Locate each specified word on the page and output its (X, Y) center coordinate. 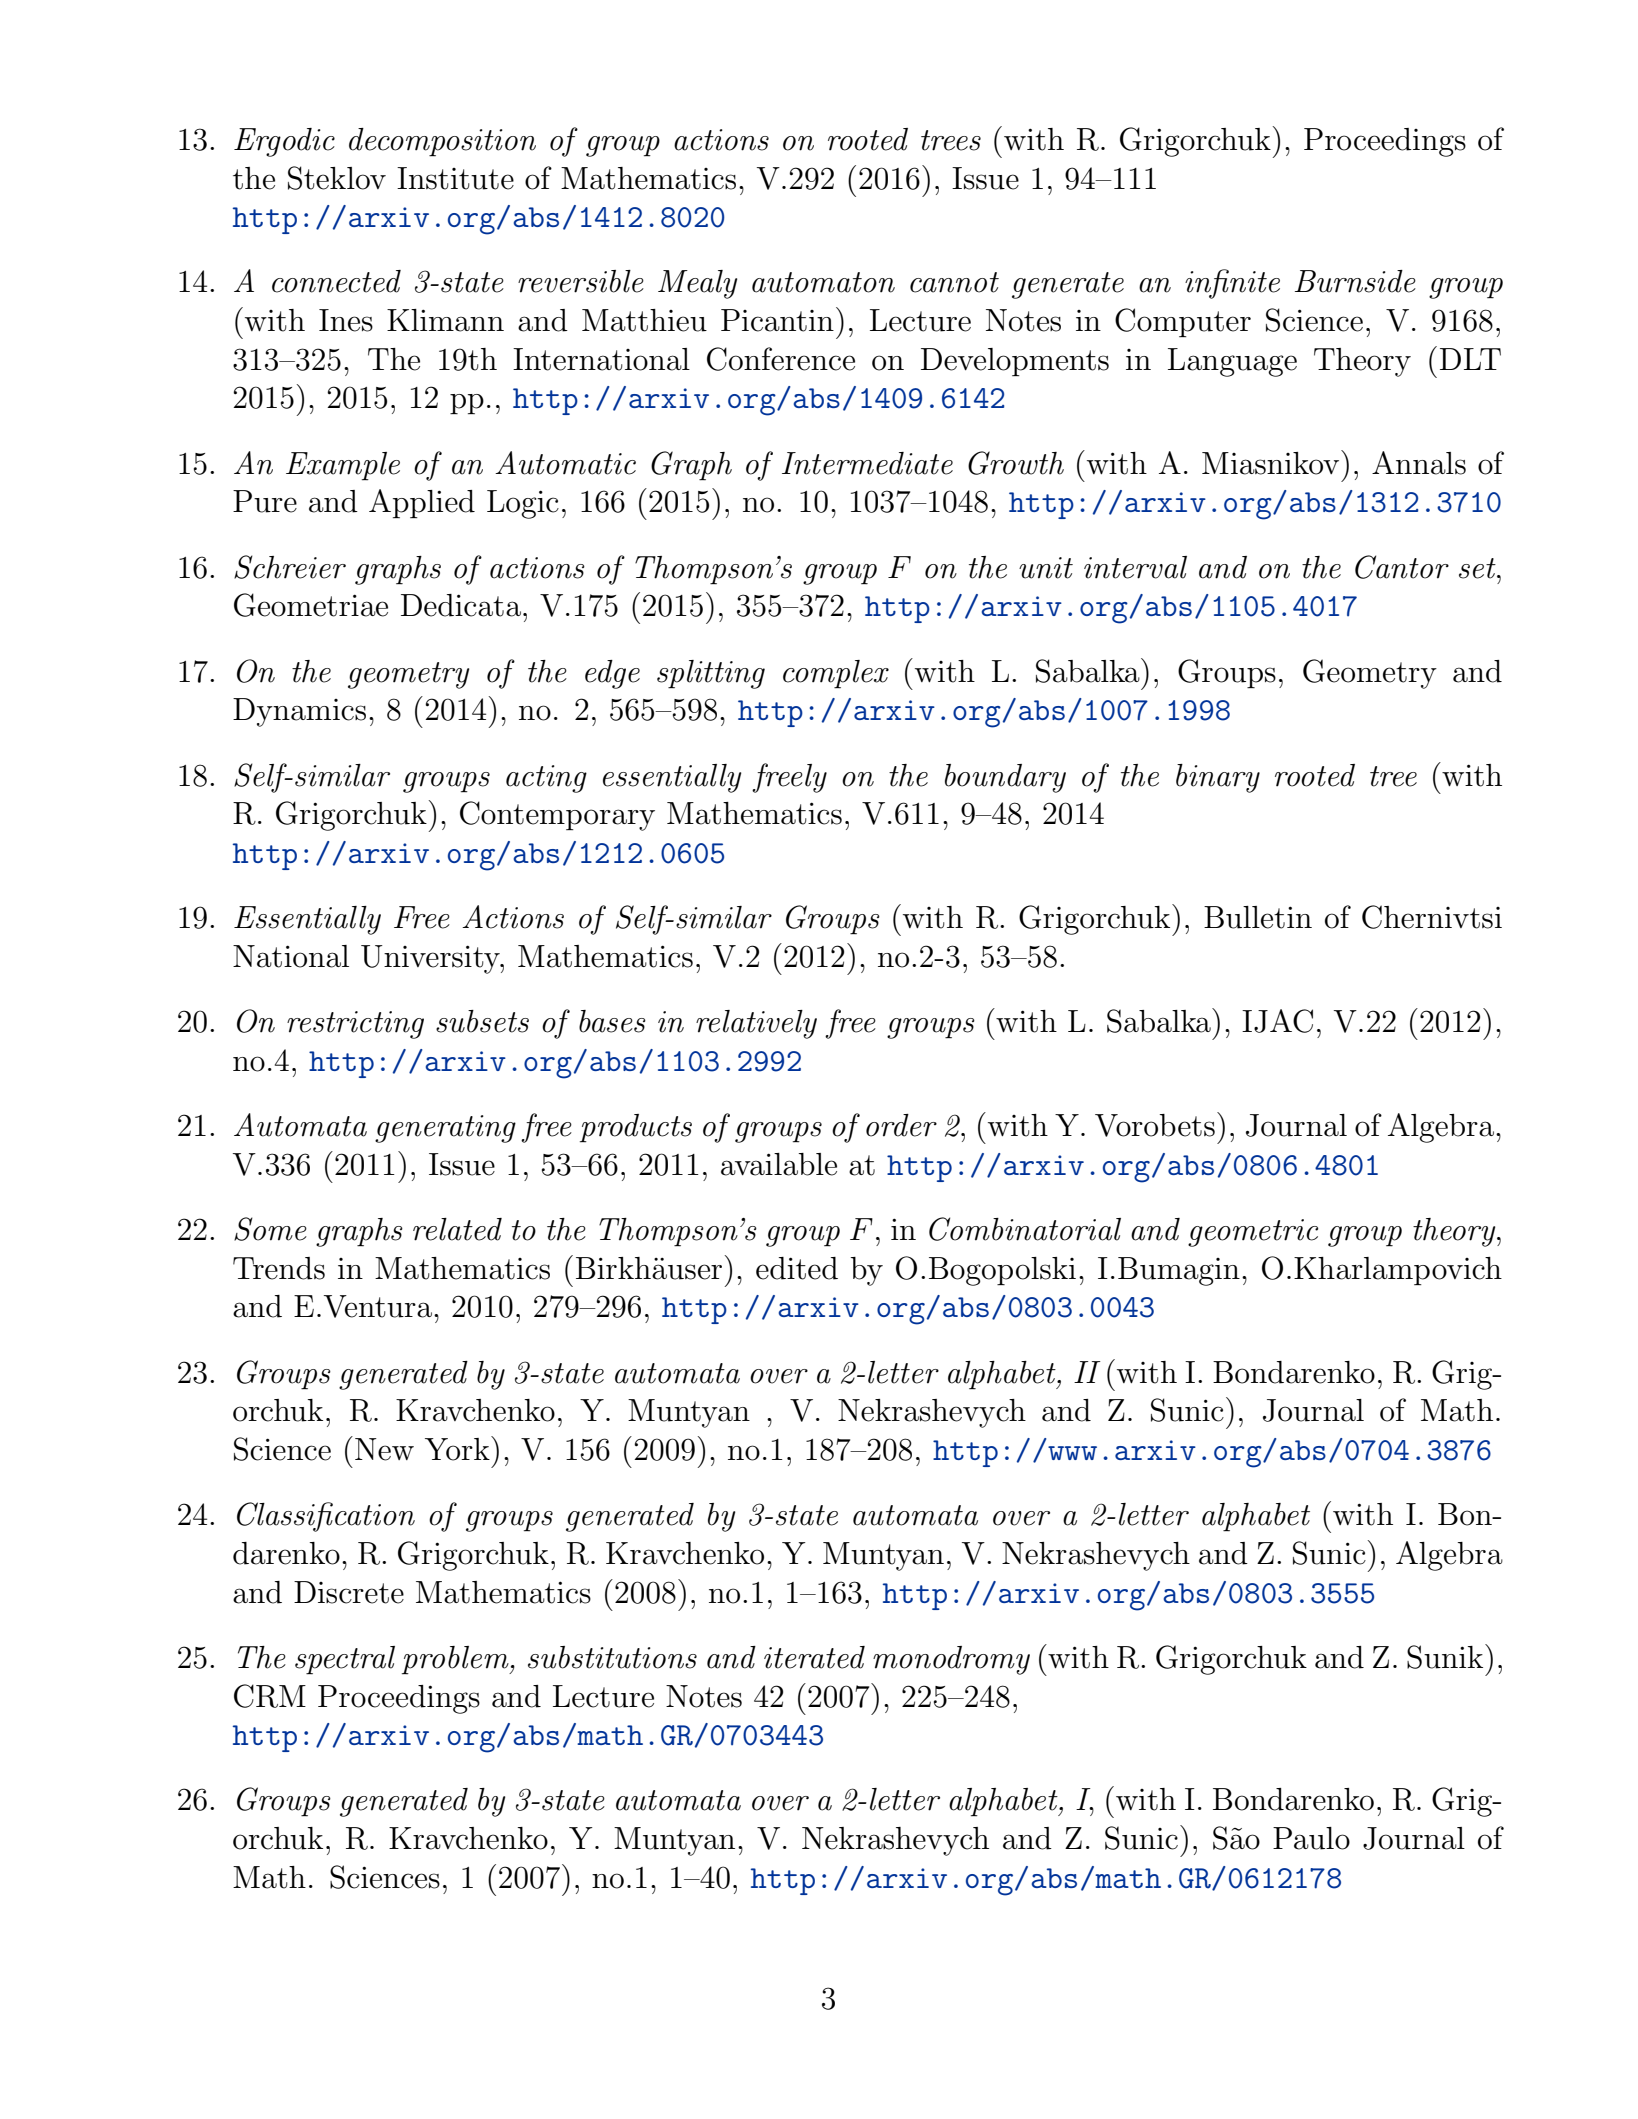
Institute (455, 178)
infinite (1232, 284)
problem (456, 1660)
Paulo (1311, 1838)
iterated (814, 1657)
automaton (823, 282)
